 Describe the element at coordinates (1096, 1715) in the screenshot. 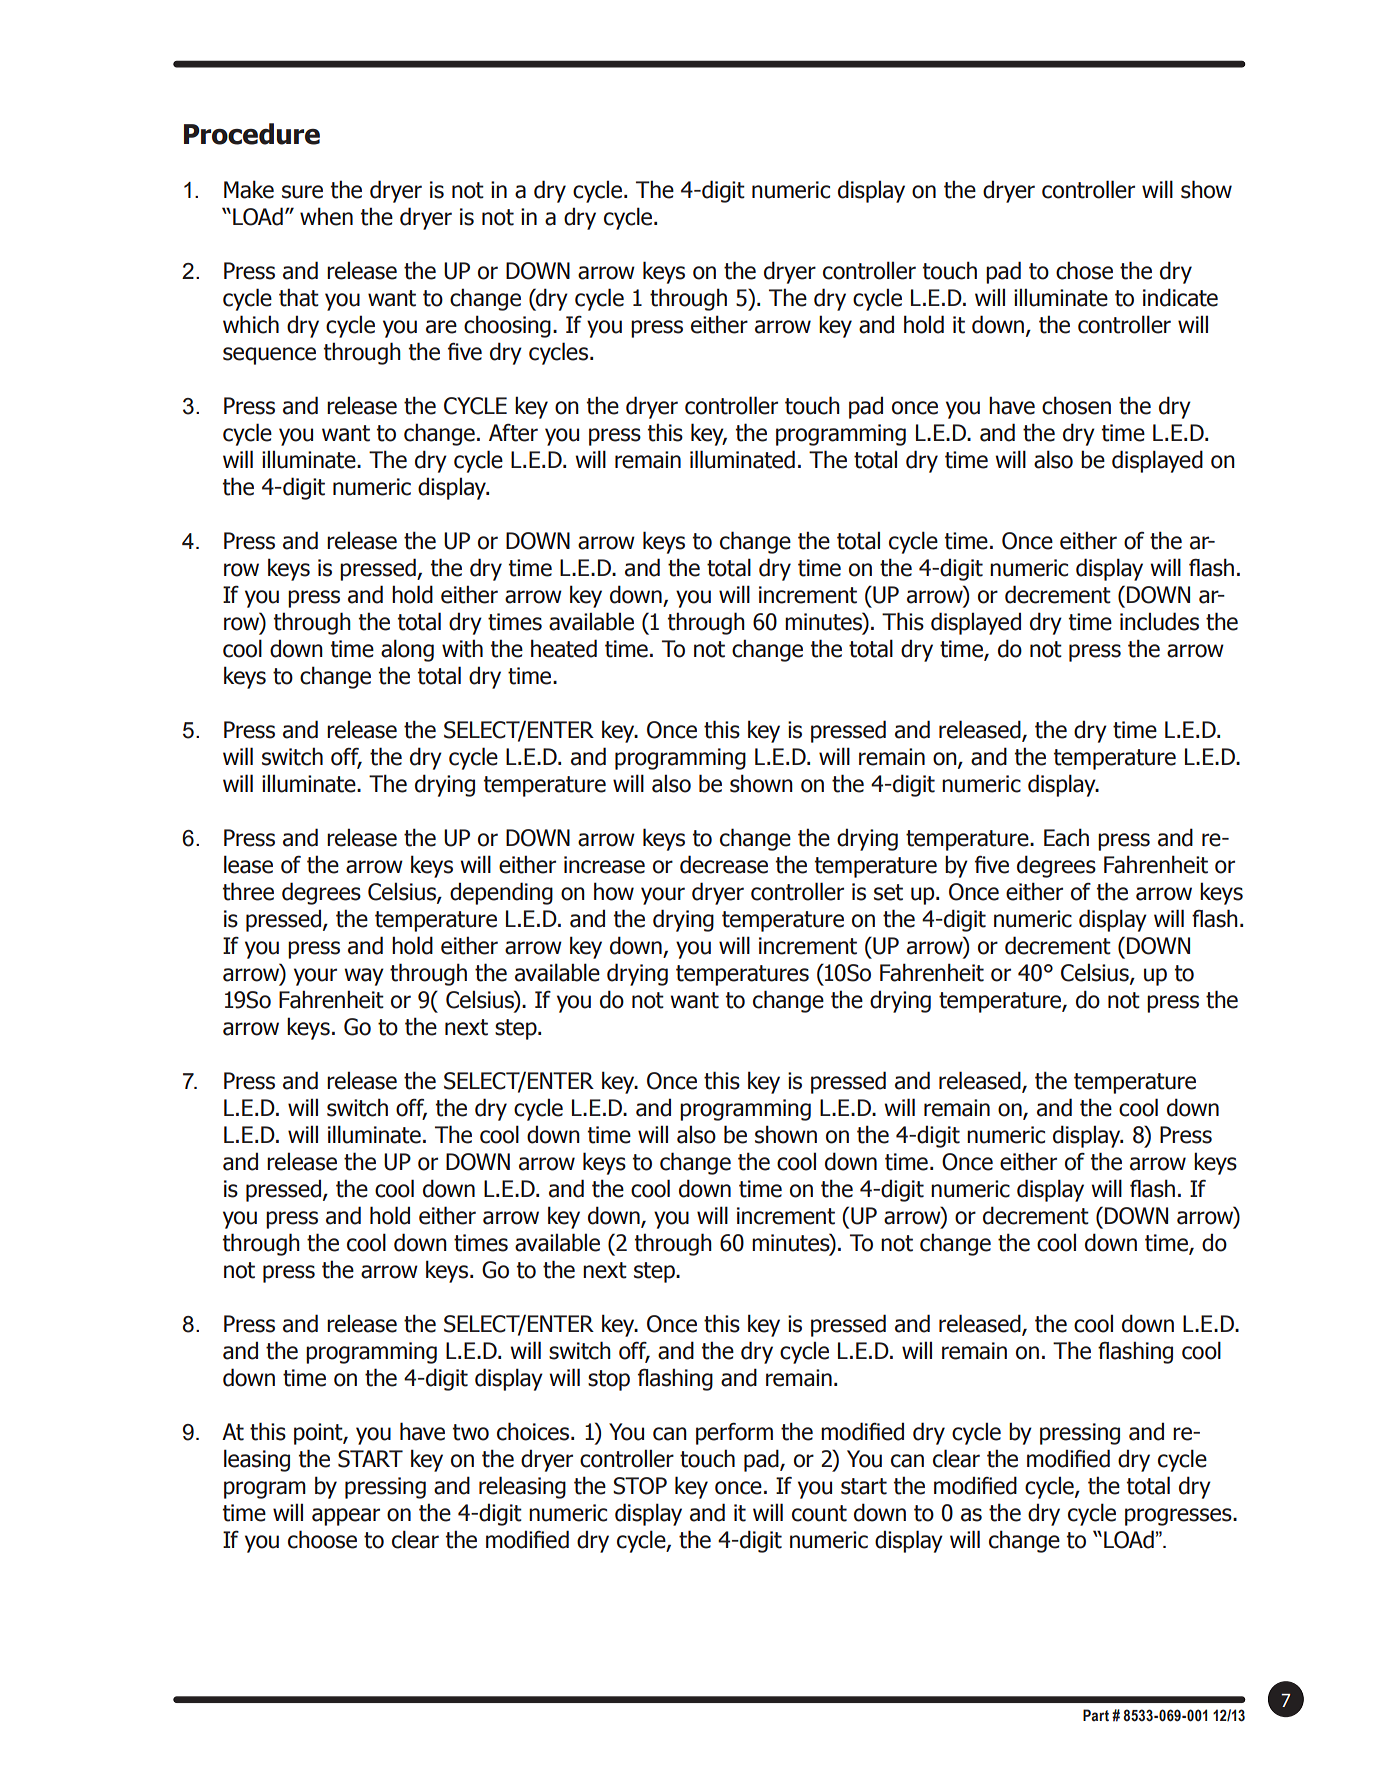

I see `Part` at that location.
